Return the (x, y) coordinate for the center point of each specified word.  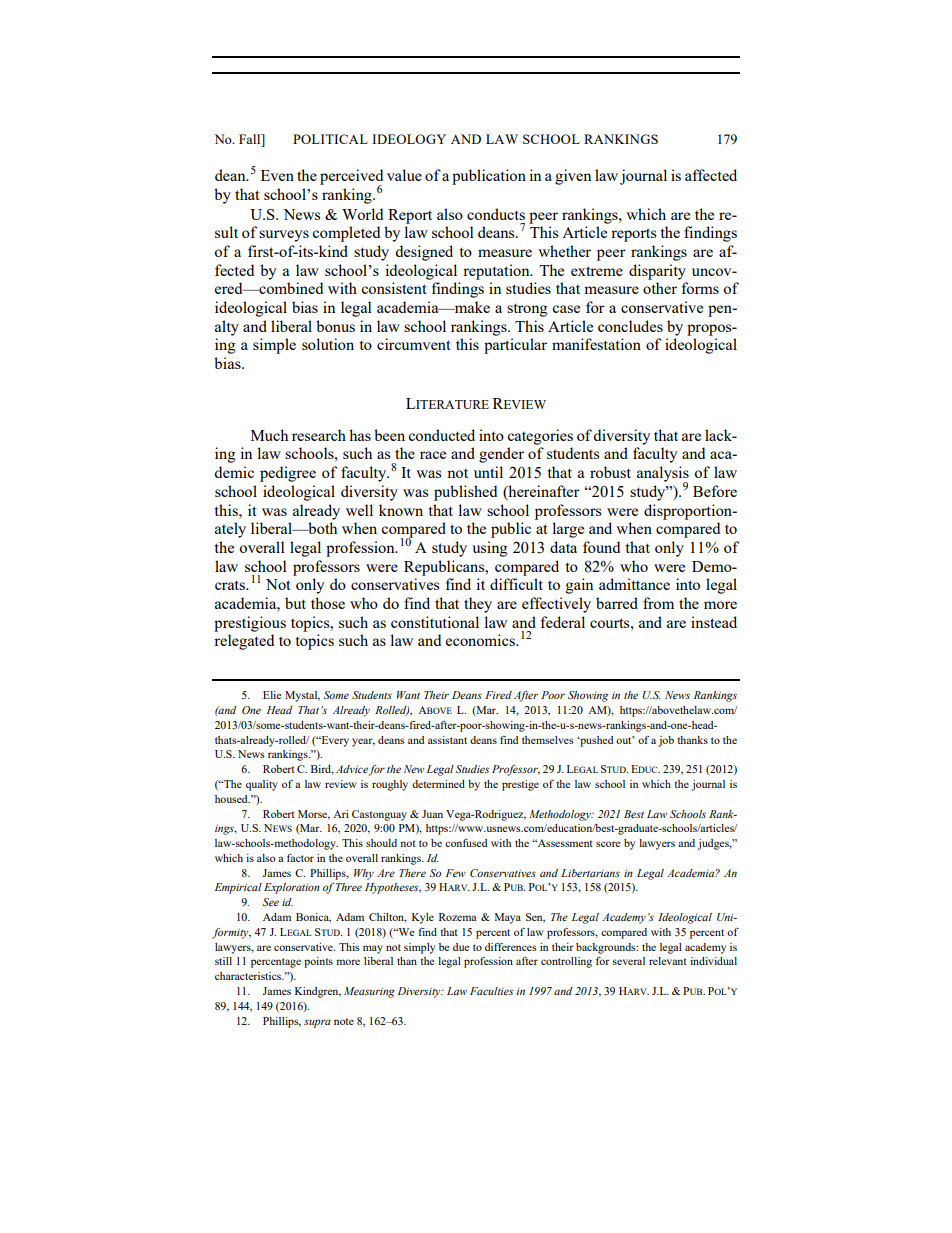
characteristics (249, 976)
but (295, 603)
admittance (634, 584)
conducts (496, 214)
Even (277, 175)
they (478, 605)
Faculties (491, 991)
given (573, 177)
